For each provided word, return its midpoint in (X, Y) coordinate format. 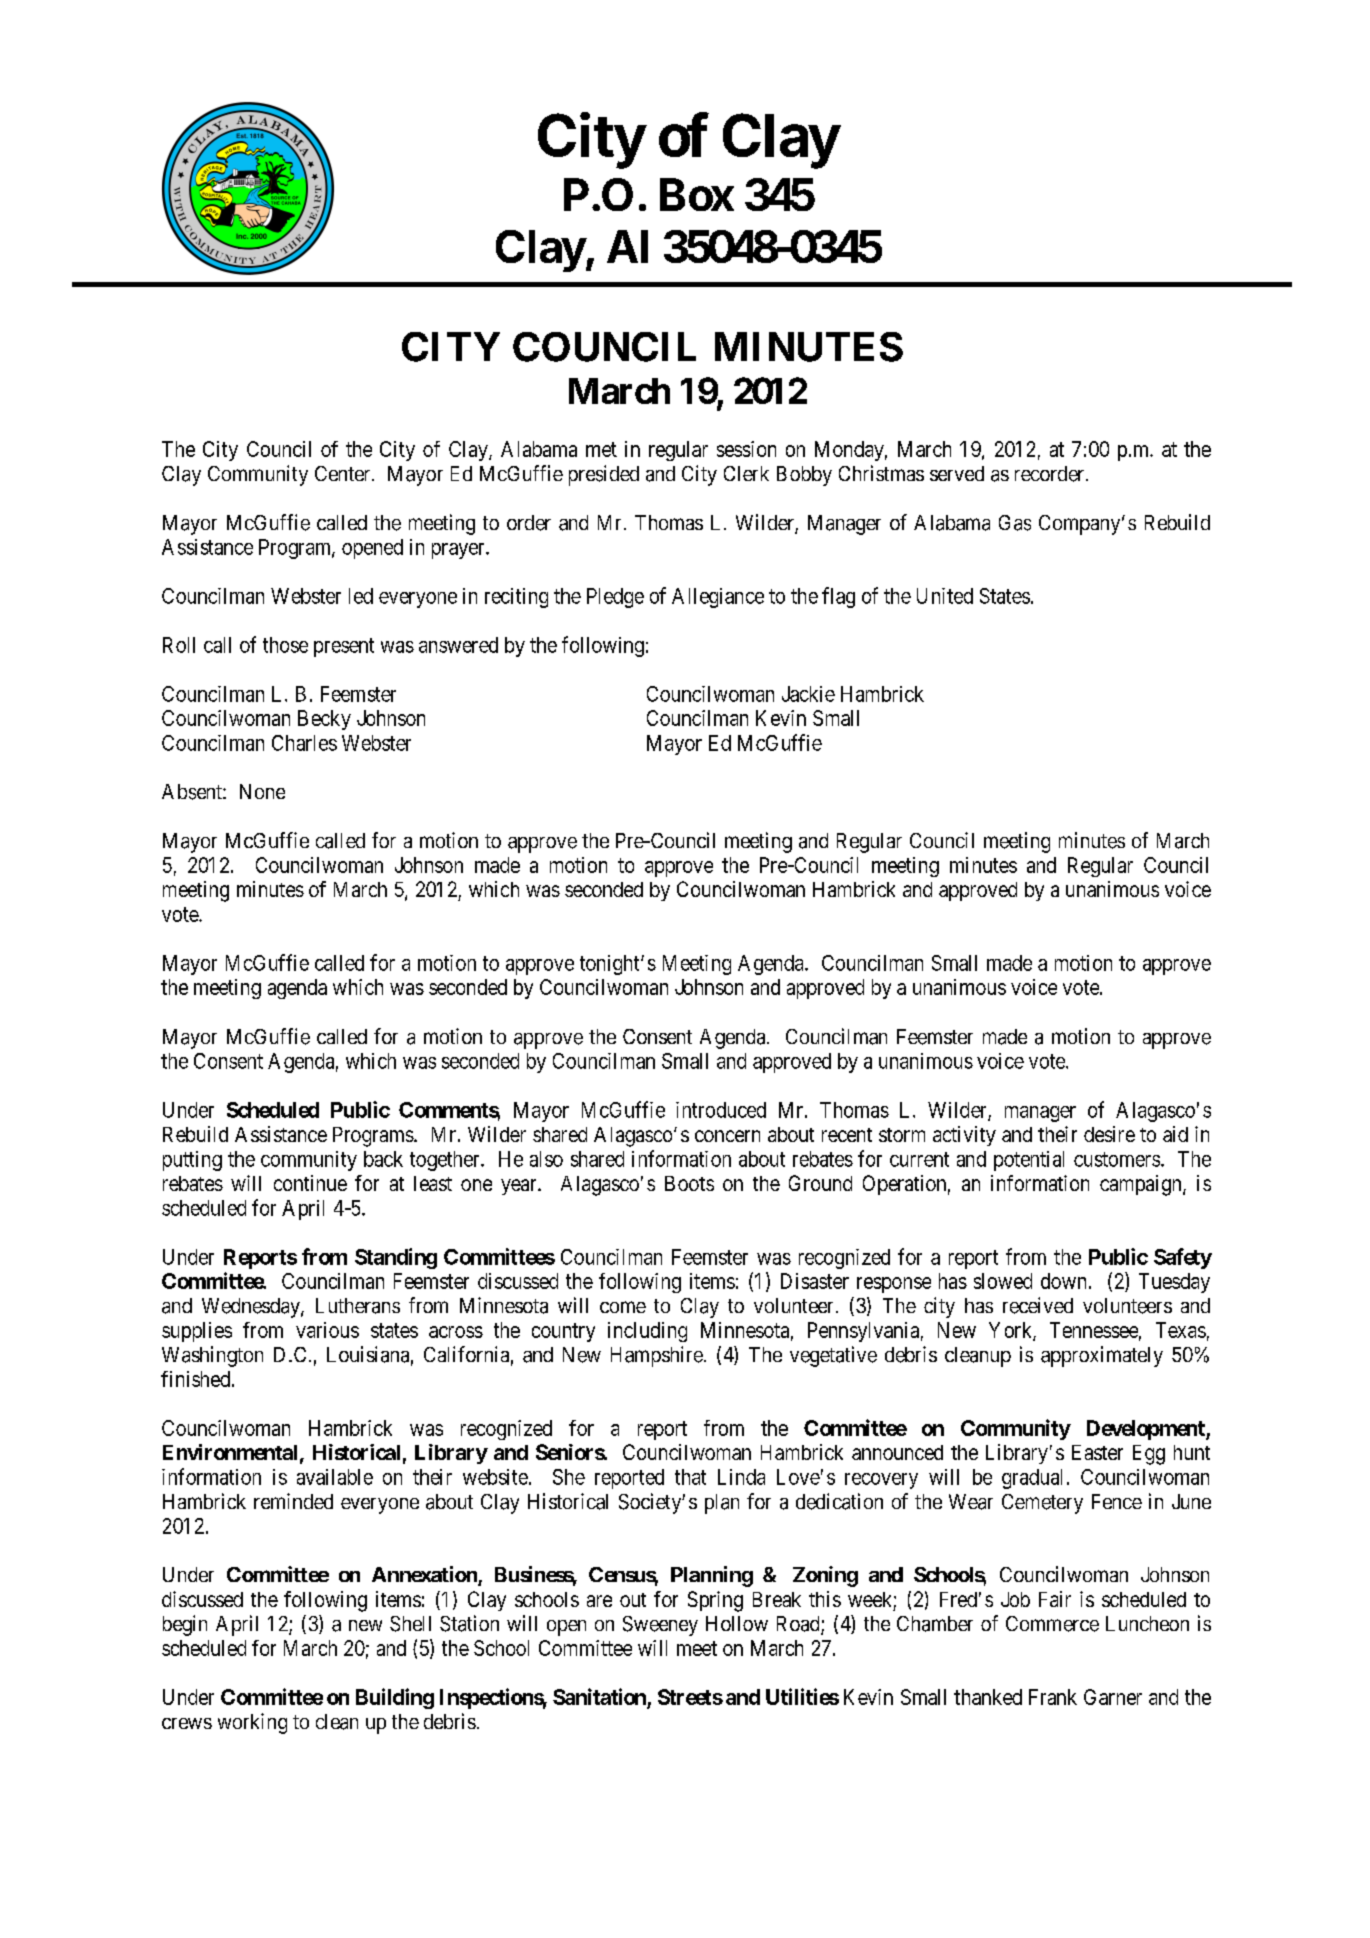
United (945, 596)
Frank (1053, 1697)
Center (344, 473)
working (252, 1723)
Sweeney (660, 1626)
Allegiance (718, 598)
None (262, 791)
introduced (721, 1110)
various (327, 1330)
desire (1109, 1134)
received (1038, 1305)
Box (697, 194)
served (957, 473)
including (647, 1332)
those (285, 645)
